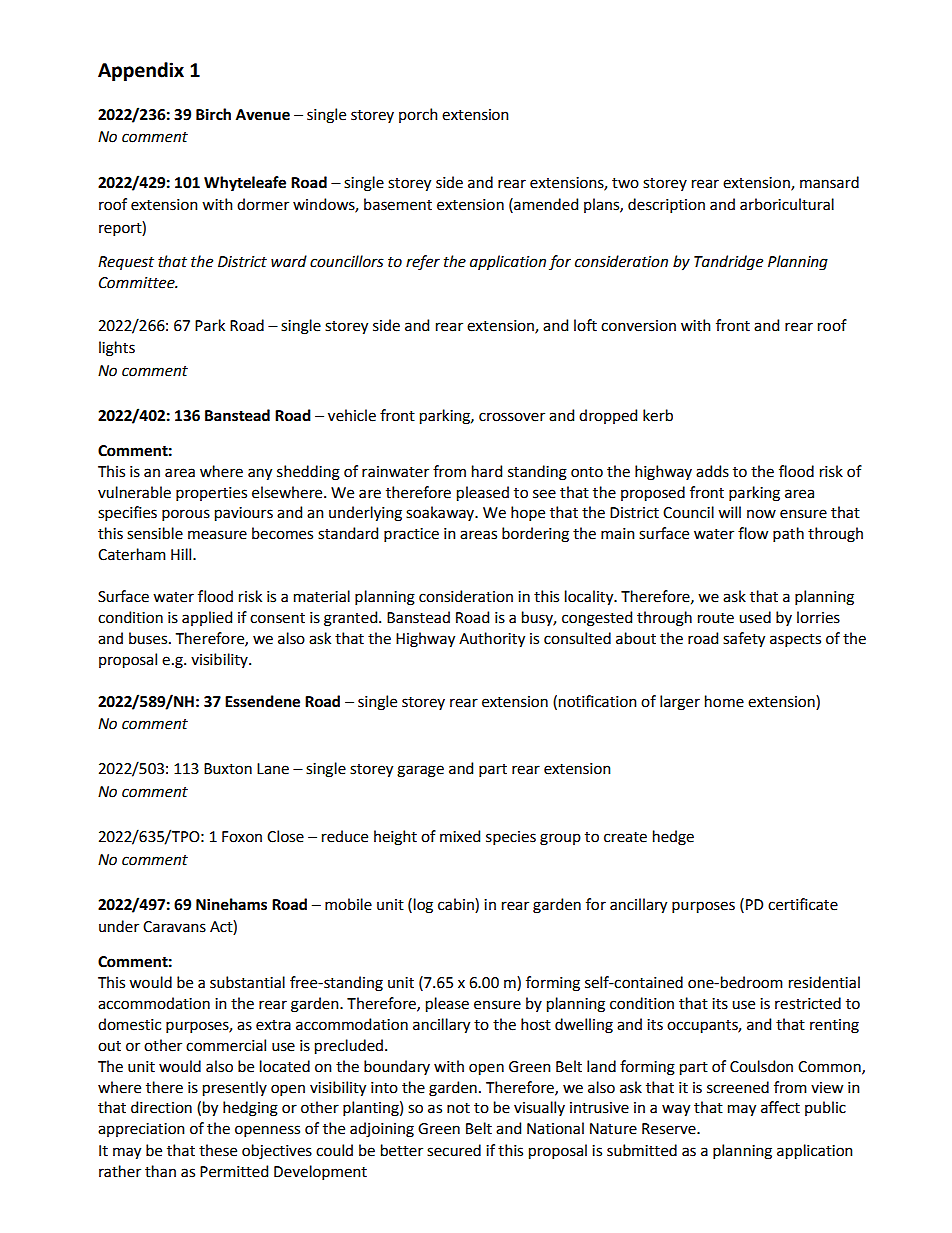 The width and height of the page is (952, 1233). I want to click on these, so click(218, 1150).
